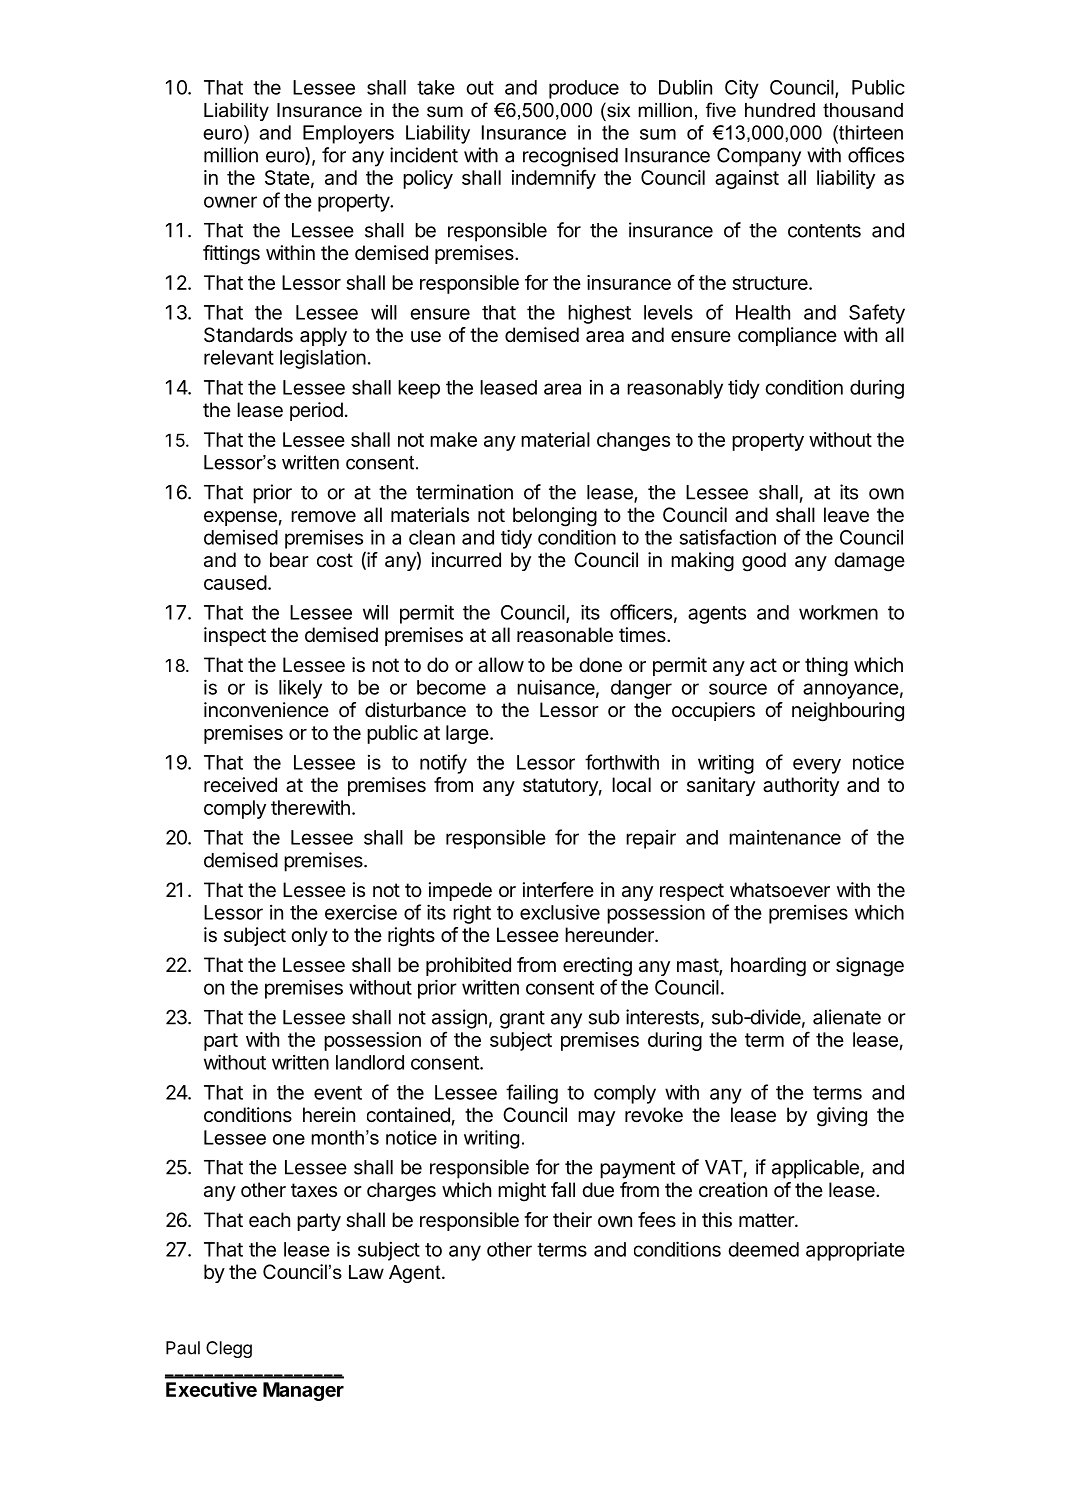 This document has width=1065, height=1505. What do you see at coordinates (560, 912) in the document?
I see `exclusive` at bounding box center [560, 912].
